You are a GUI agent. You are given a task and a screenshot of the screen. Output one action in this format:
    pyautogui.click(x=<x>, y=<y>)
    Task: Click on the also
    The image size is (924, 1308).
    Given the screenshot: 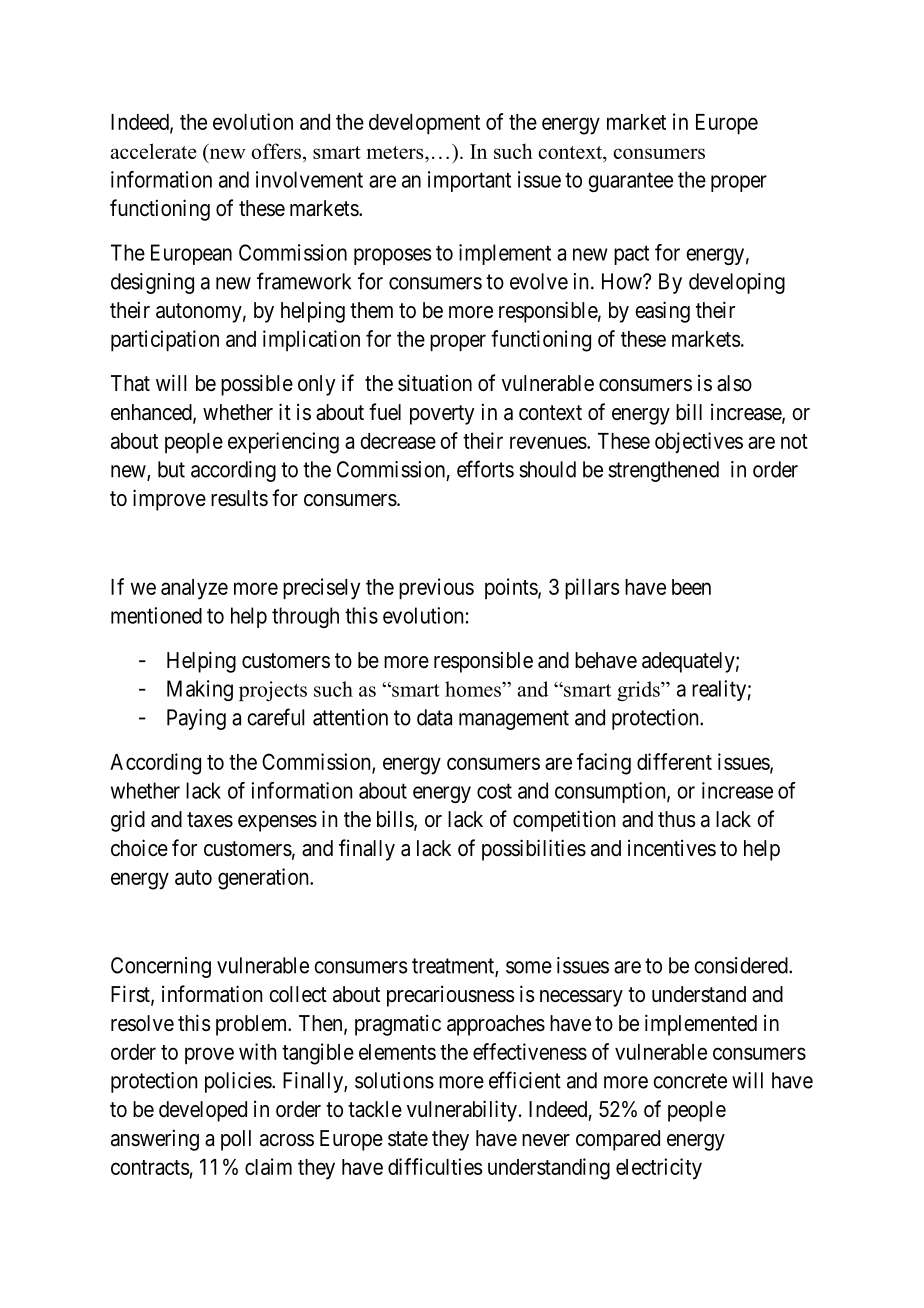 What is the action you would take?
    pyautogui.click(x=734, y=383)
